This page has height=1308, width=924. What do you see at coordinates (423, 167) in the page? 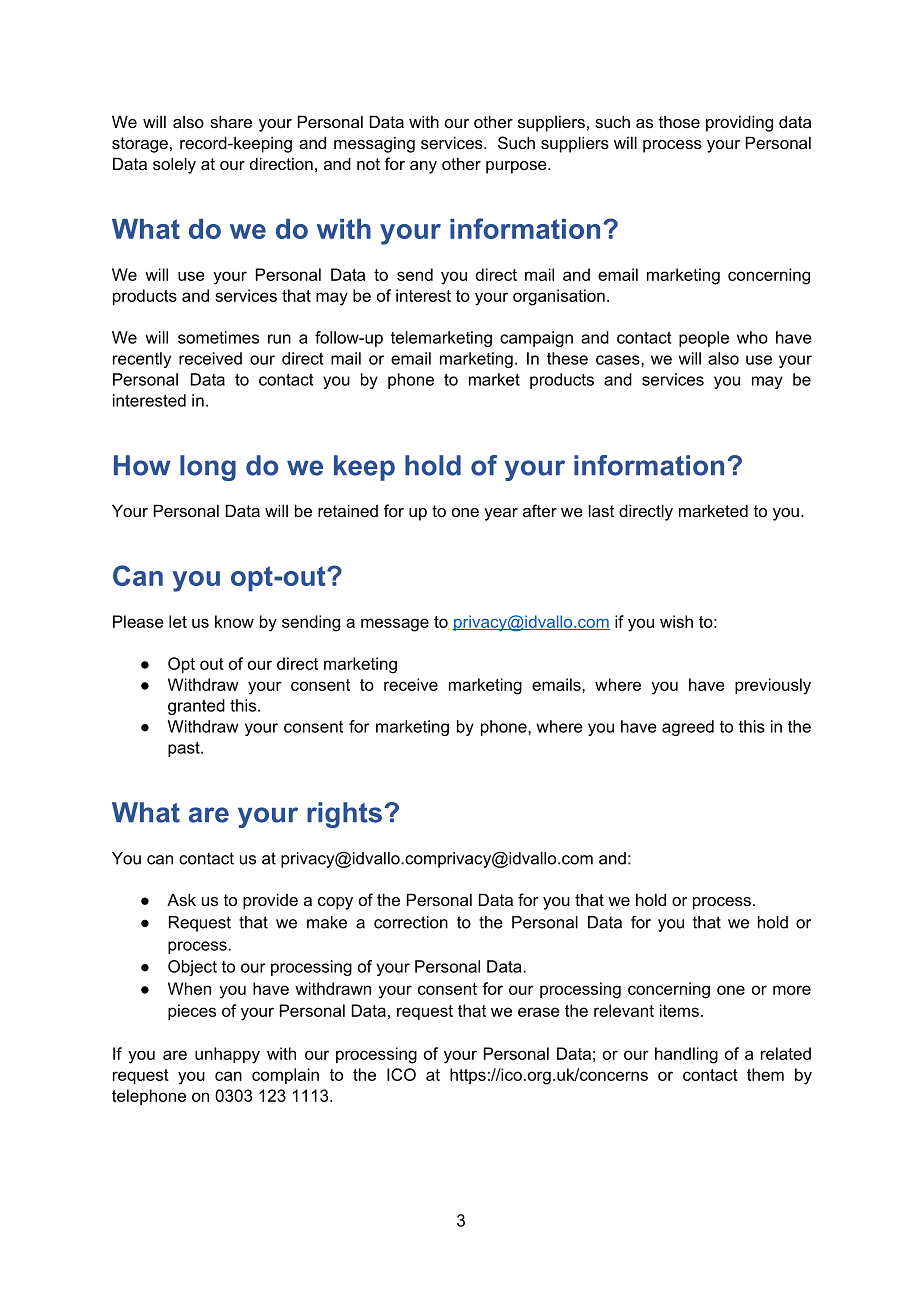
I see `any` at bounding box center [423, 167].
